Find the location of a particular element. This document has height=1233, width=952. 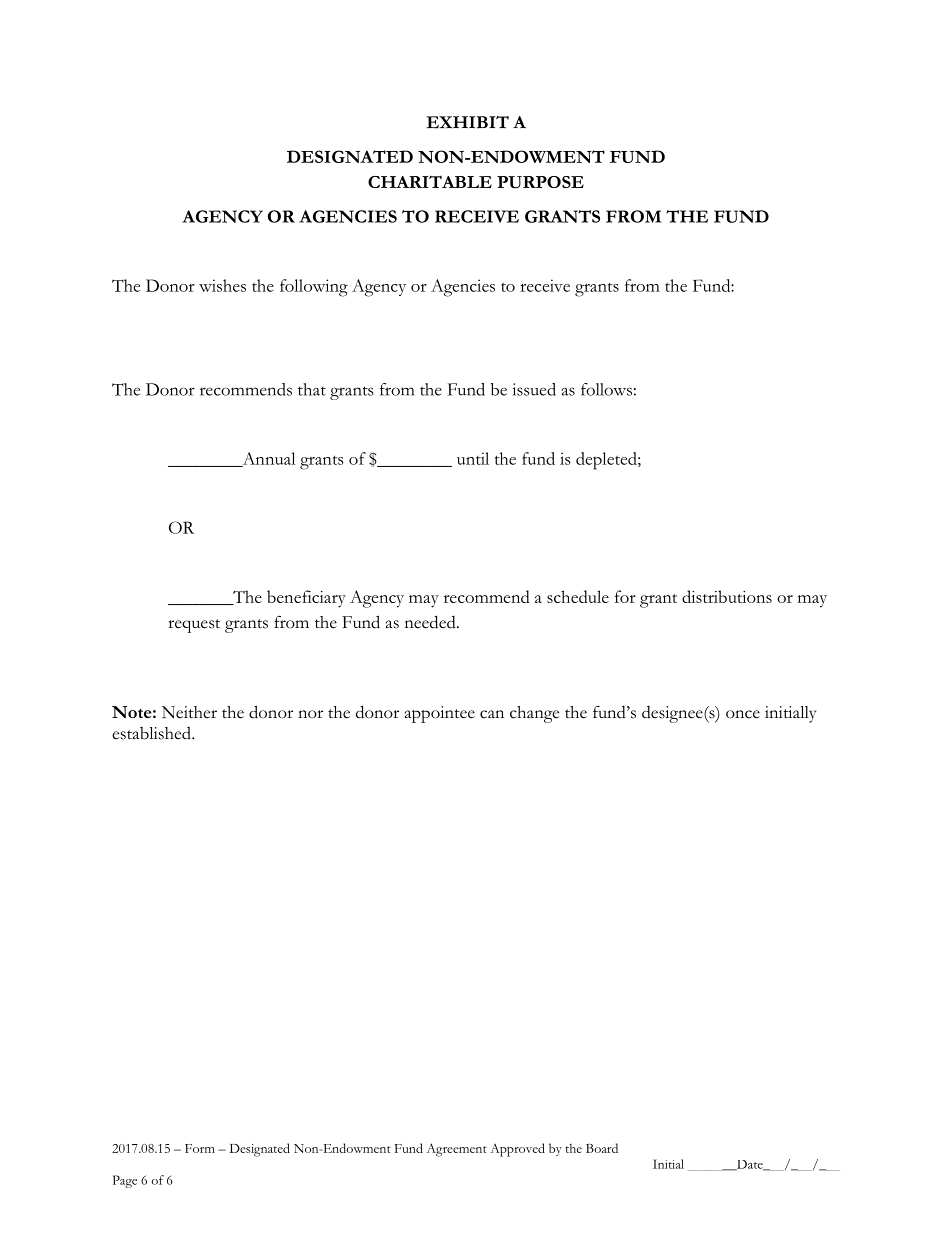

needed is located at coordinates (431, 622).
